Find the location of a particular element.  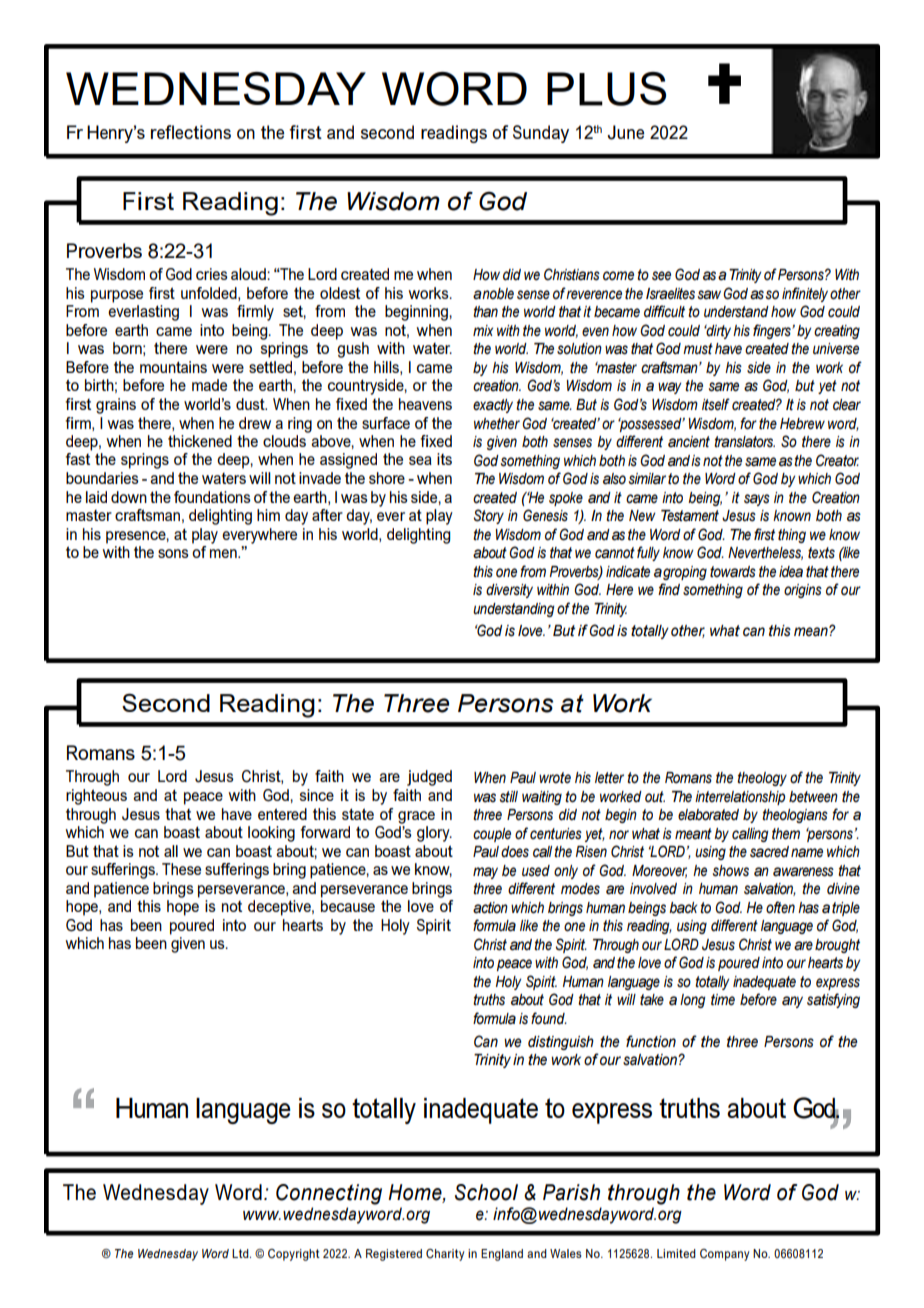

distinguish is located at coordinates (561, 1043).
